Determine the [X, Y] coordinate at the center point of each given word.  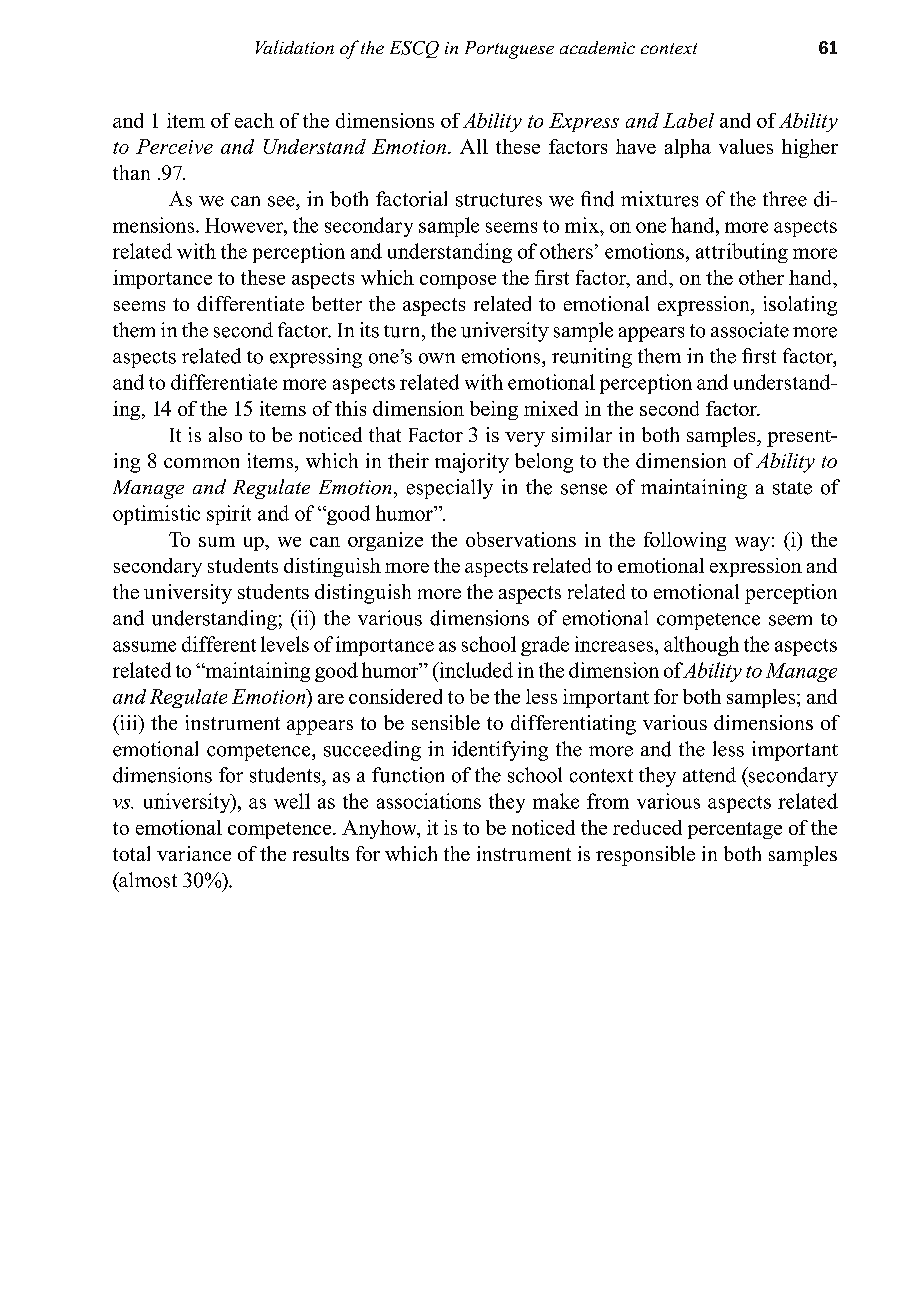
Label [688, 120]
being [494, 410]
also [225, 434]
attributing [742, 253]
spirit [229, 515]
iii [128, 722]
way [752, 544]
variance [194, 853]
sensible [446, 722]
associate [750, 330]
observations [521, 539]
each [254, 120]
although [701, 646]
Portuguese [509, 50]
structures [499, 200]
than [131, 172]
